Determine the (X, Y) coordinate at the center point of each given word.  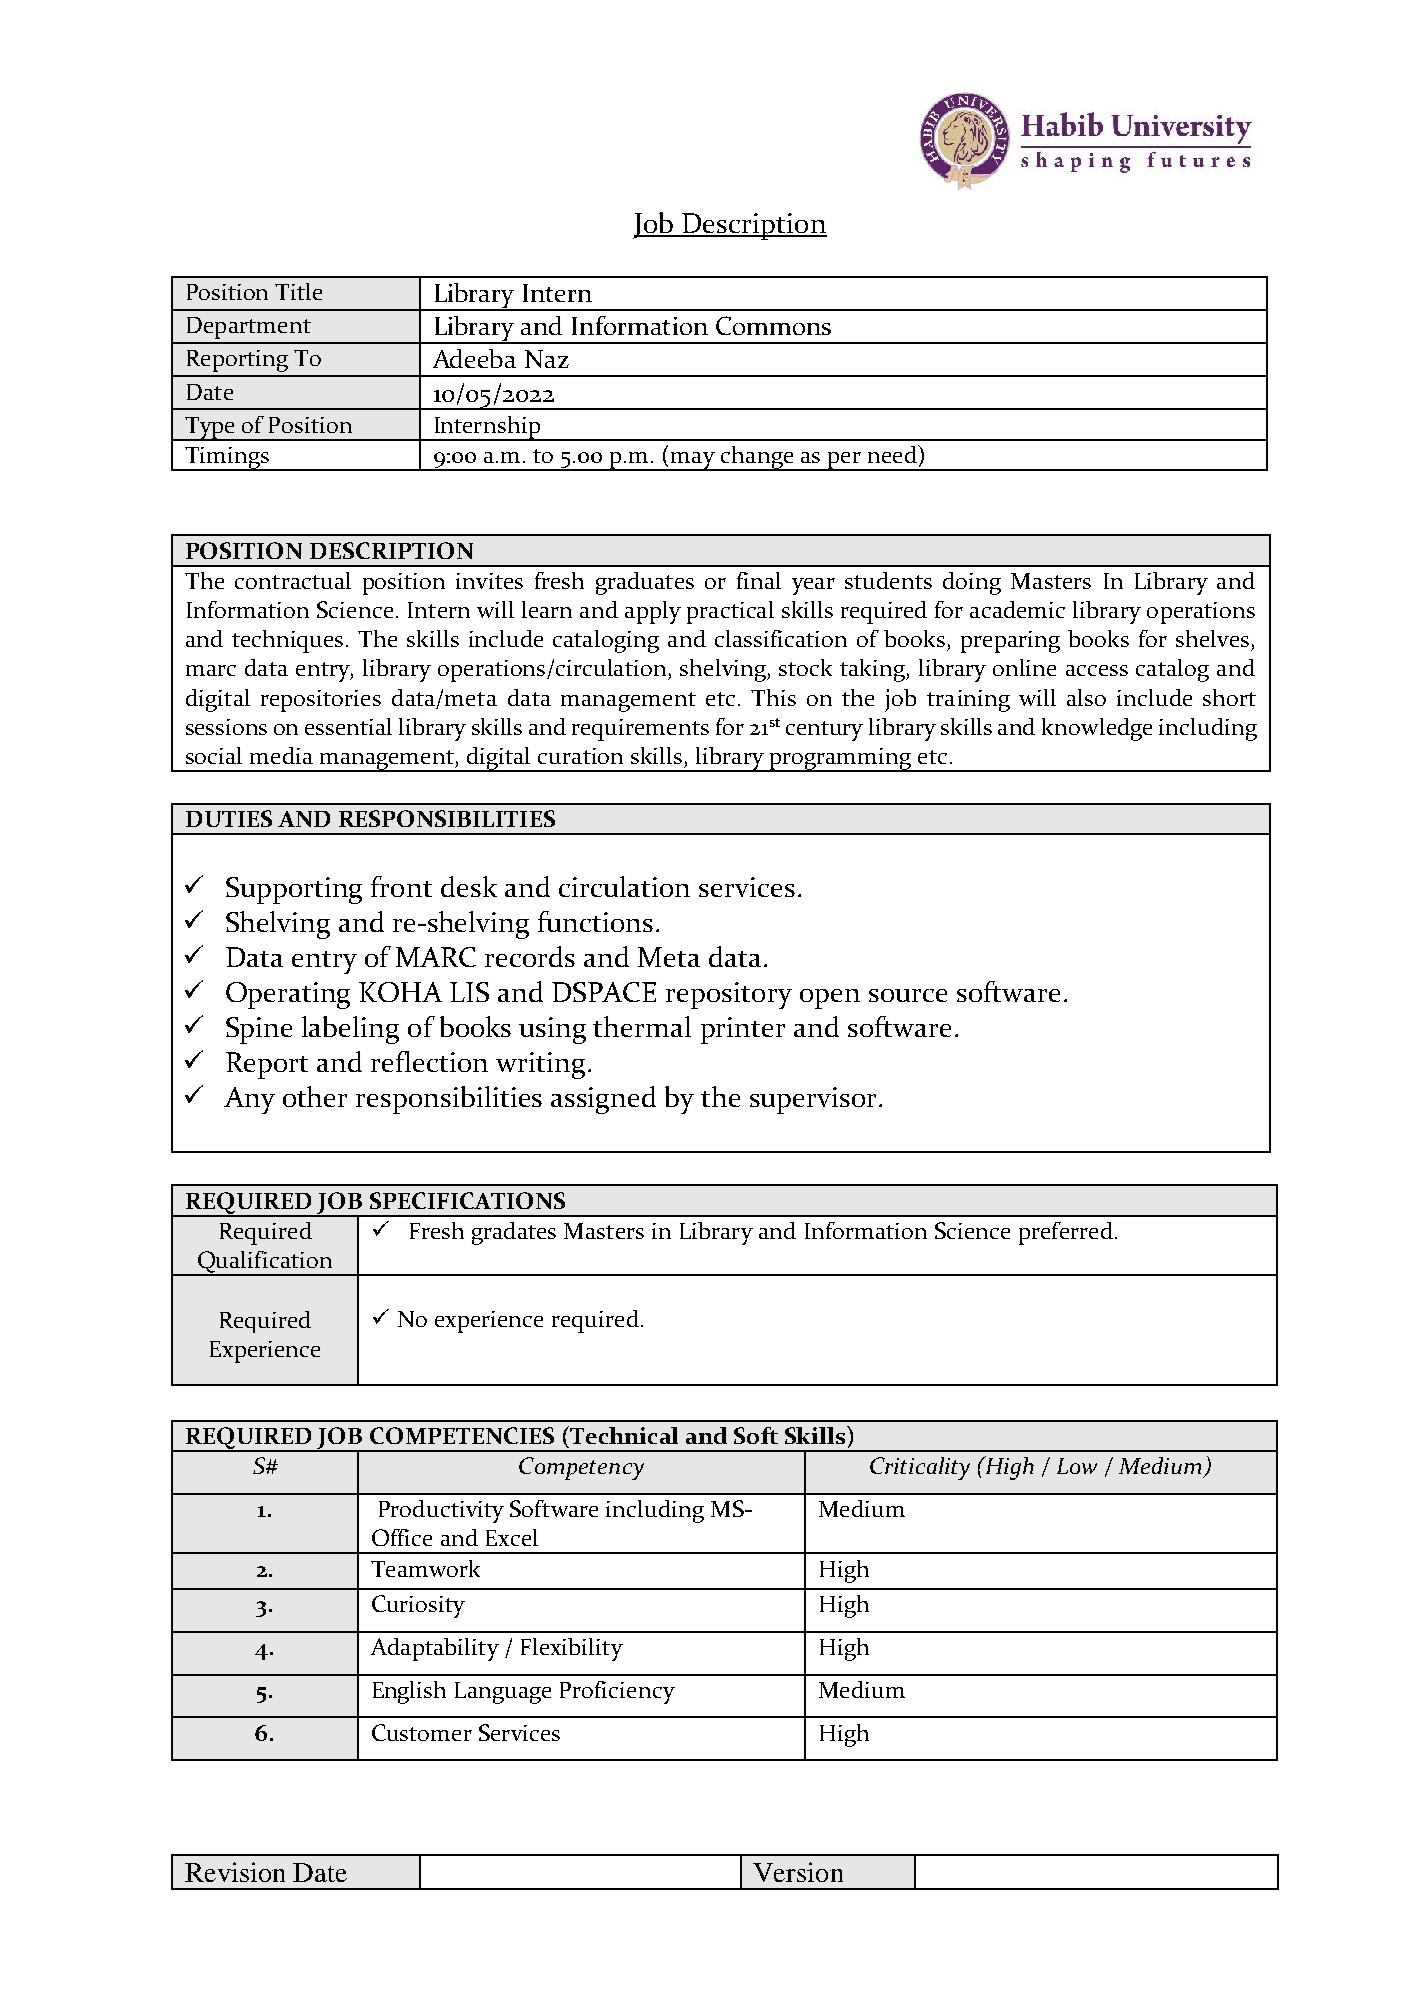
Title (298, 291)
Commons (773, 325)
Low (1077, 1466)
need (893, 454)
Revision (235, 1872)
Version (798, 1872)
